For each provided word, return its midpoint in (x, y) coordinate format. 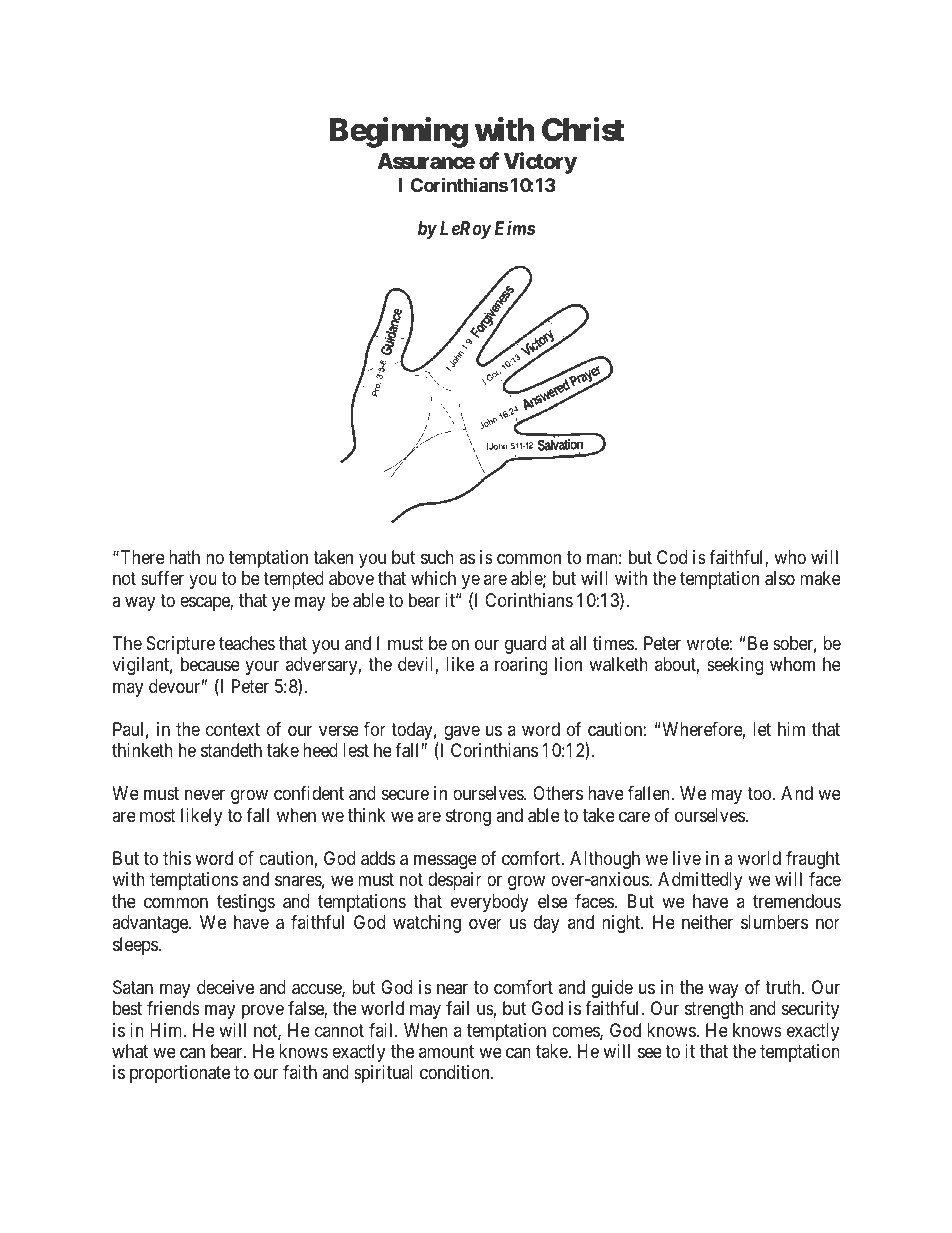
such (437, 557)
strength (714, 1010)
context (233, 729)
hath (184, 557)
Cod (672, 557)
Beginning (399, 132)
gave (462, 732)
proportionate (180, 1074)
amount (446, 1051)
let (762, 729)
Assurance (426, 161)
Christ (583, 129)
